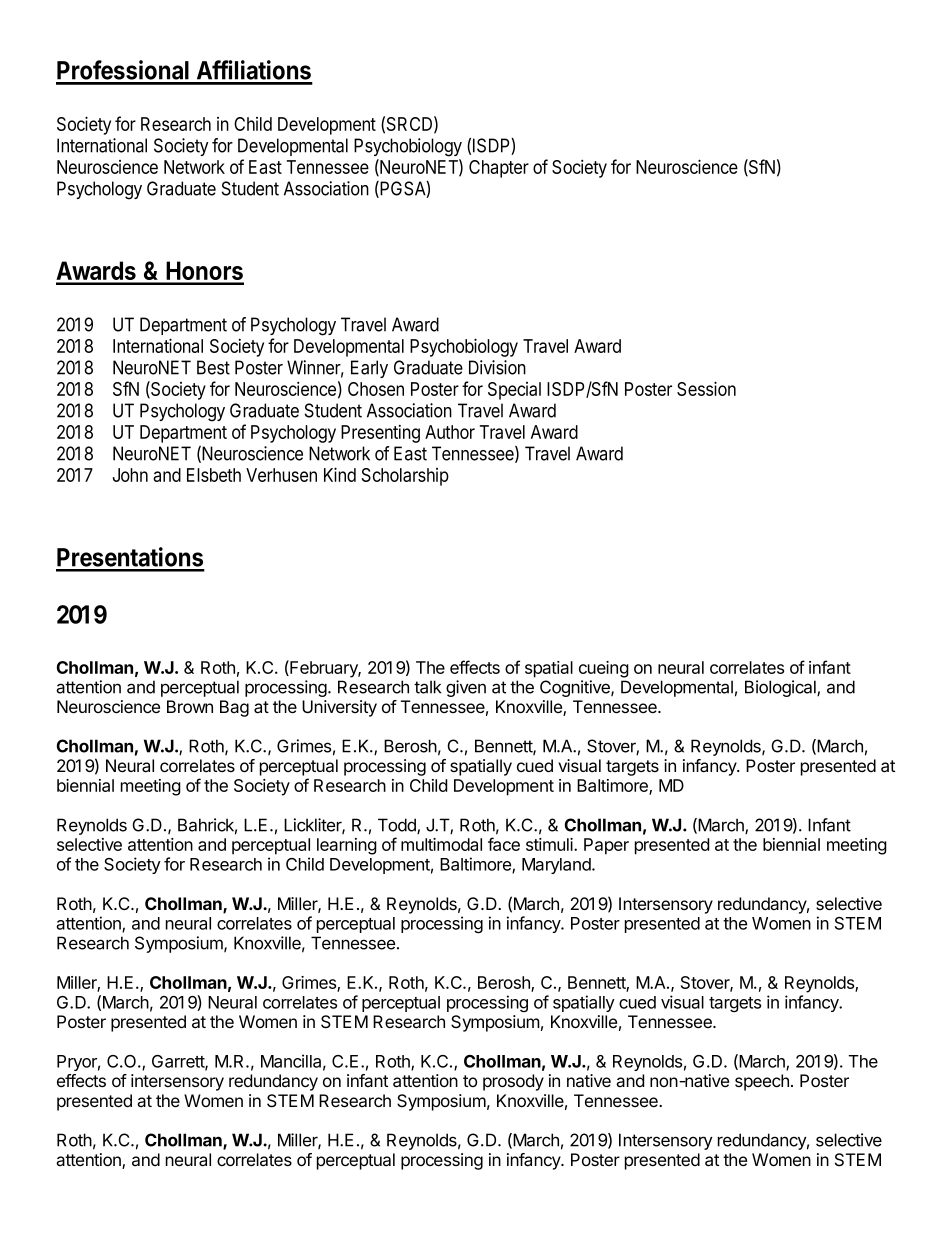  Describe the element at coordinates (347, 846) in the screenshot. I see `learning` at that location.
